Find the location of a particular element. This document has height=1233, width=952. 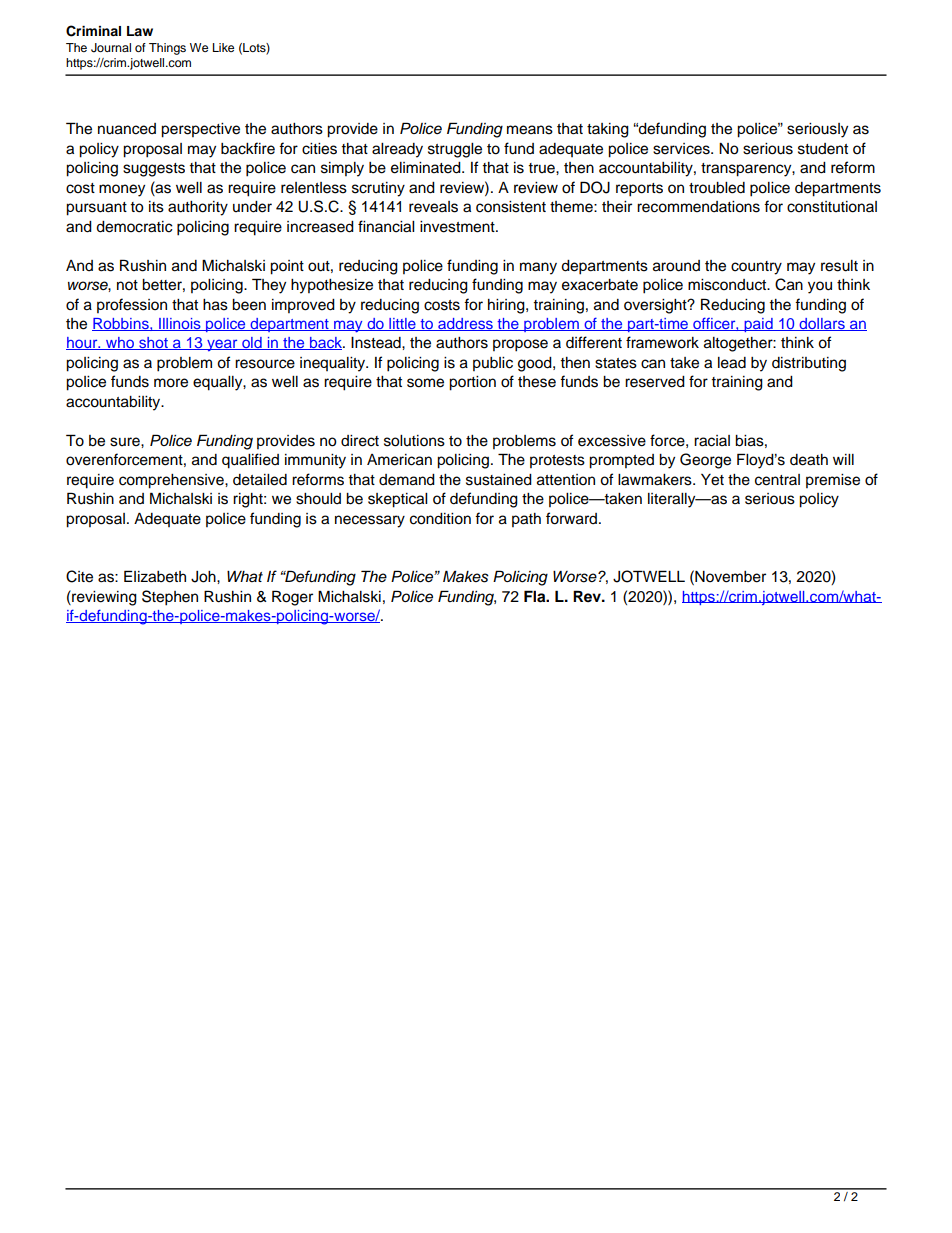

taking is located at coordinates (608, 130).
